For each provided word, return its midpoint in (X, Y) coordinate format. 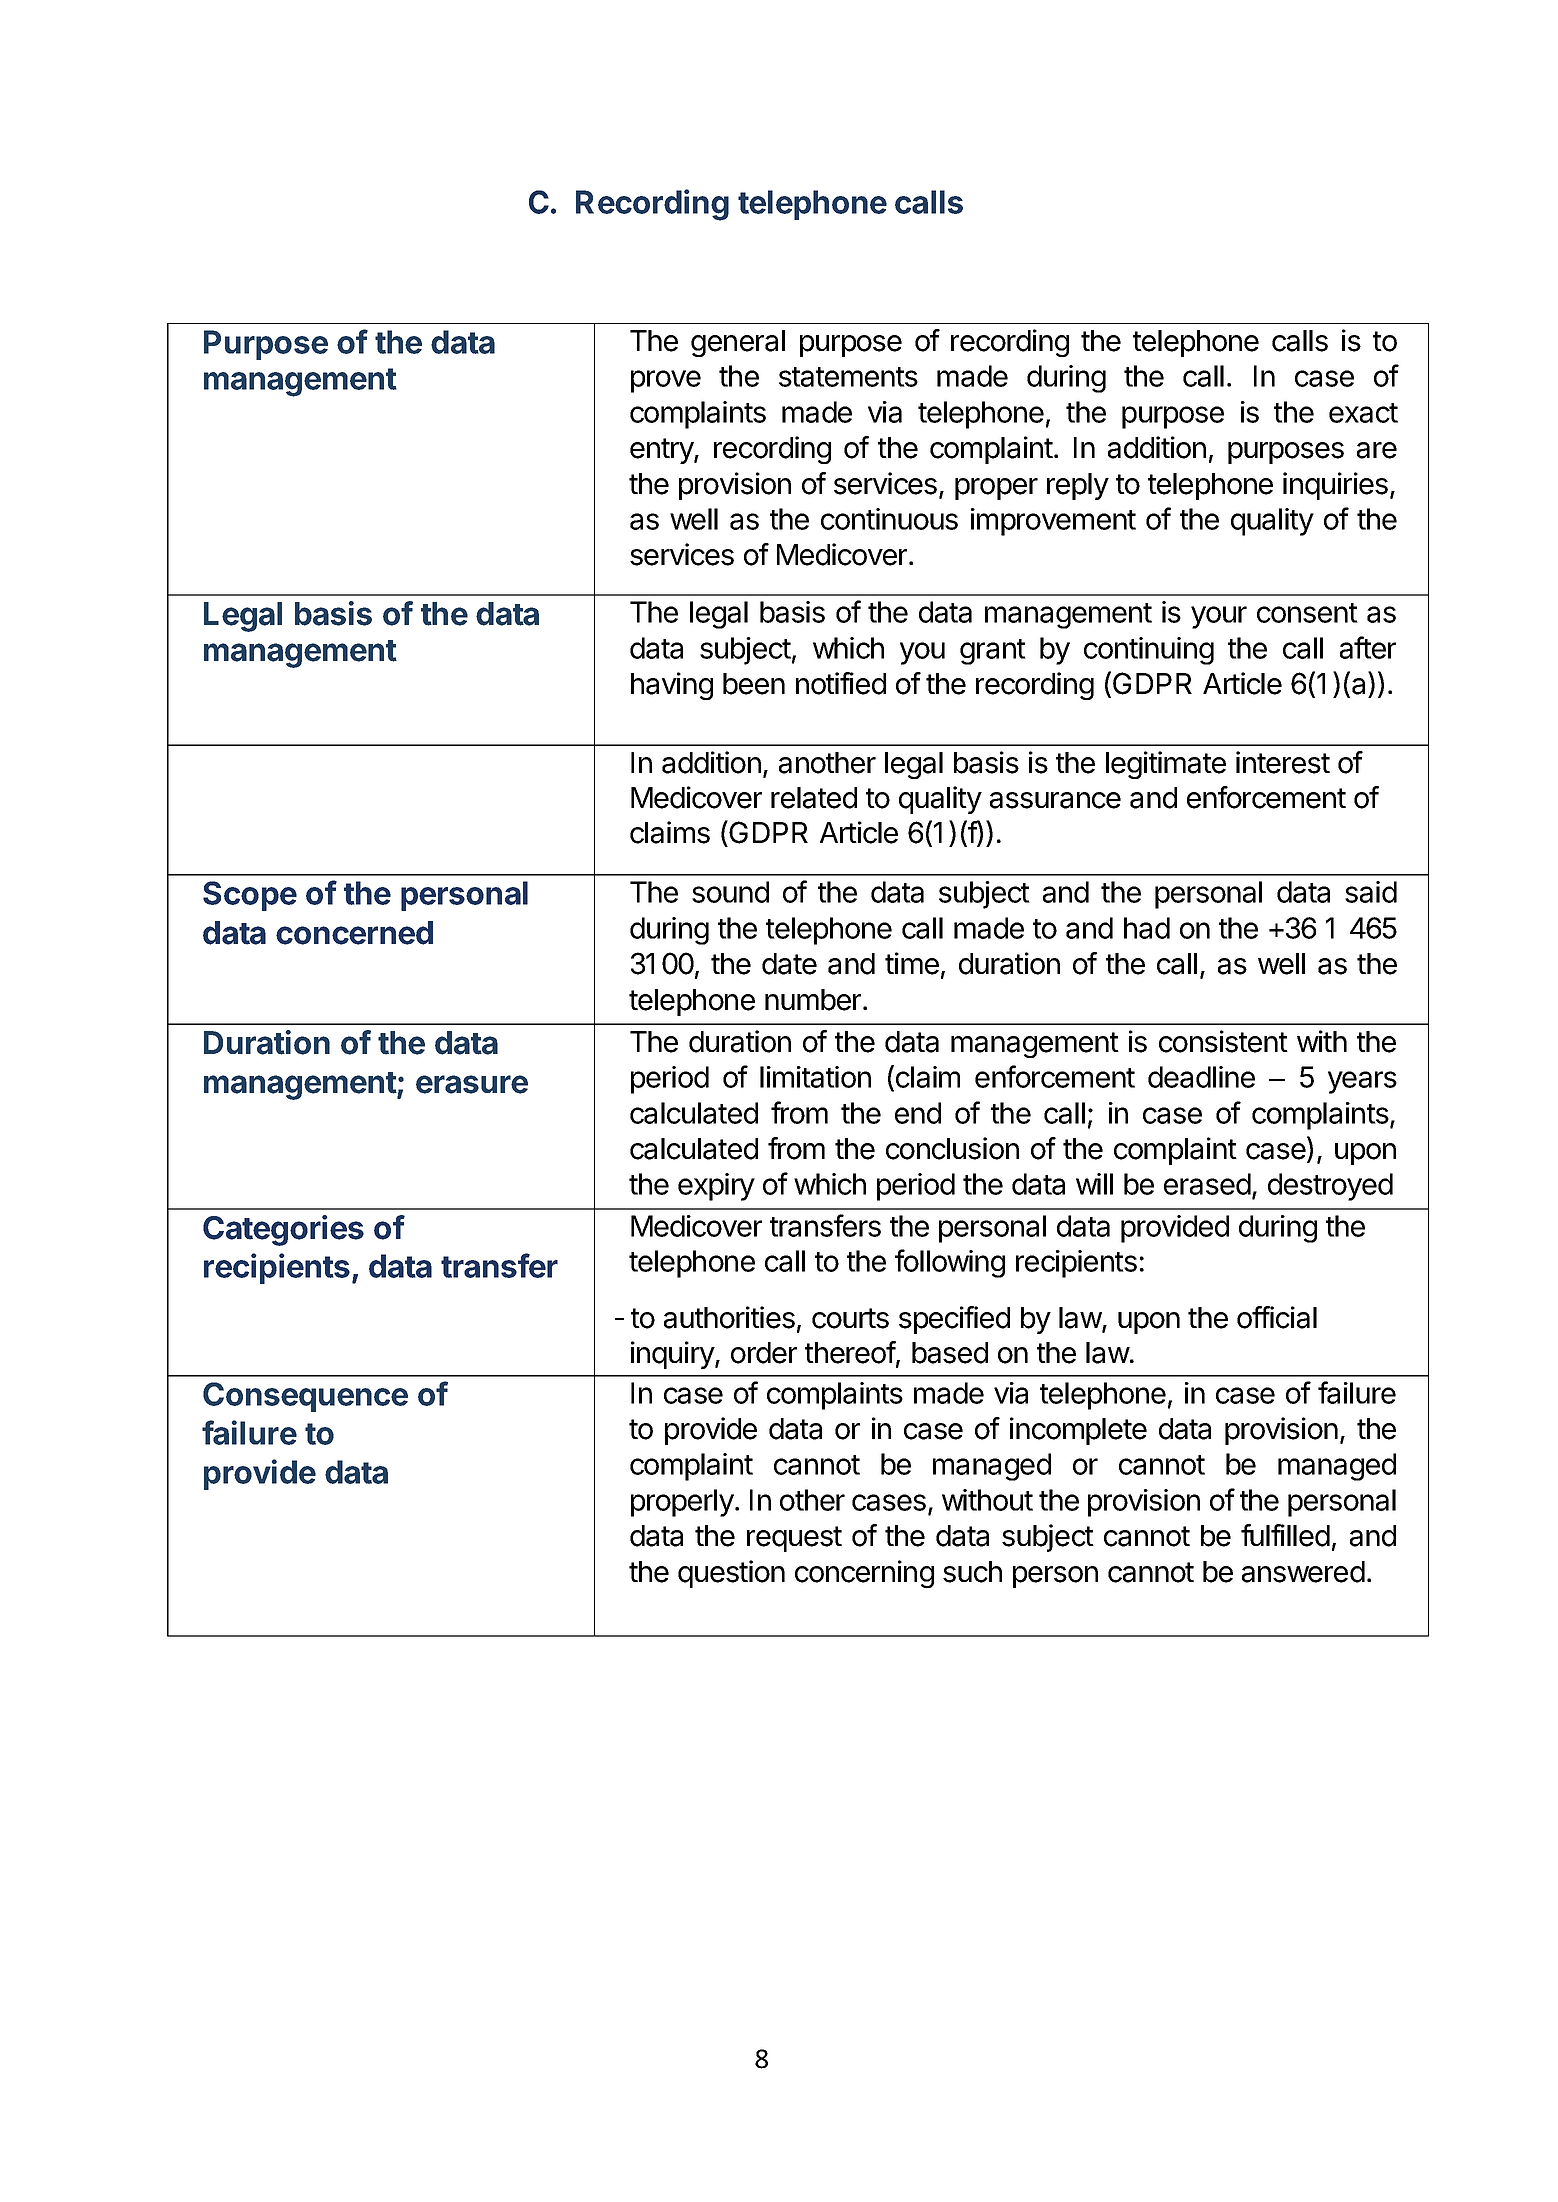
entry (662, 451)
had (1147, 928)
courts (850, 1318)
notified (841, 683)
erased (1207, 1184)
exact (1363, 413)
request (794, 1539)
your (1219, 617)
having (672, 686)
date (789, 964)
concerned (354, 933)
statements (848, 377)
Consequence (305, 1397)
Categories (283, 1230)
